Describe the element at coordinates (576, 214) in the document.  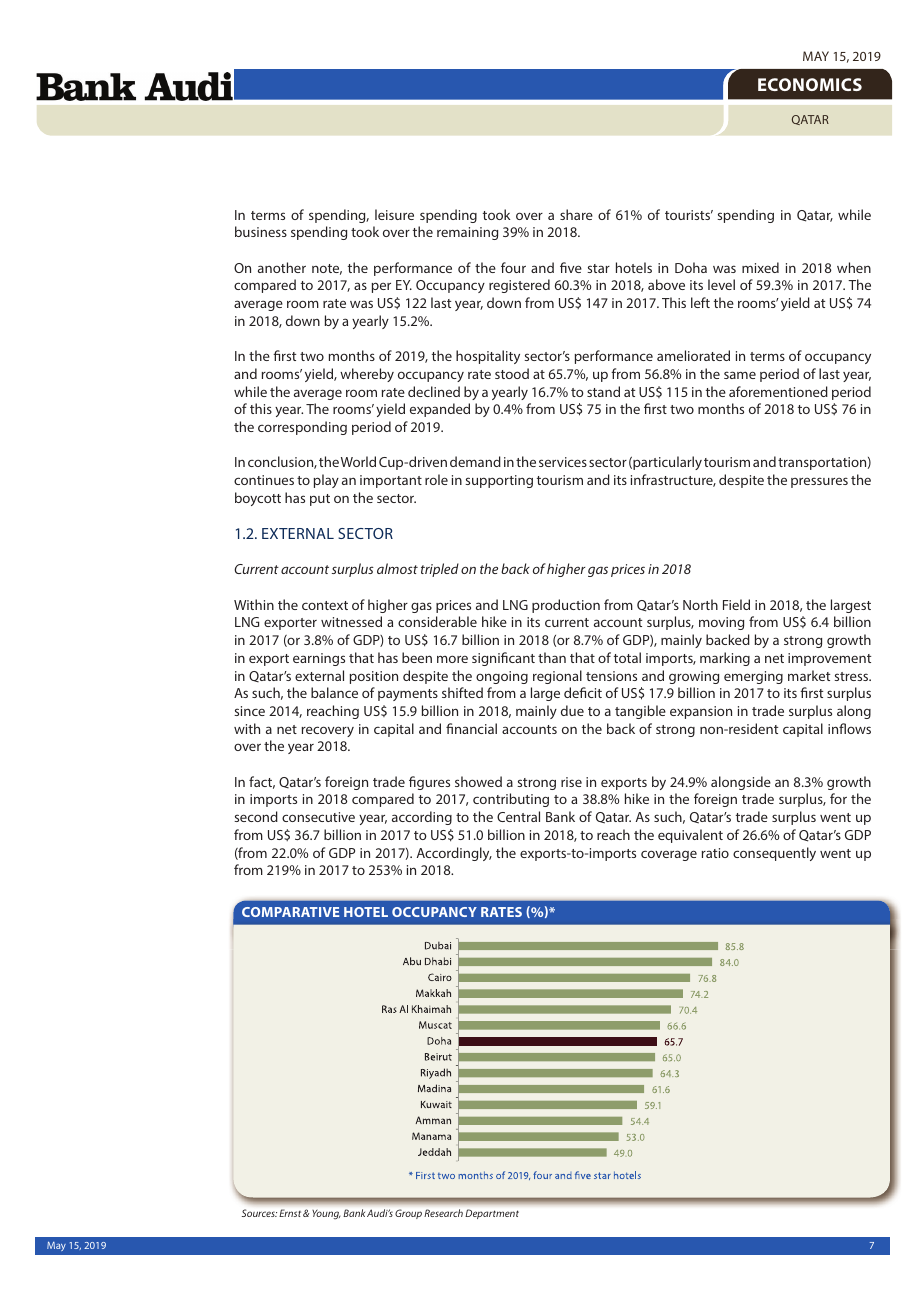
I see `share` at that location.
